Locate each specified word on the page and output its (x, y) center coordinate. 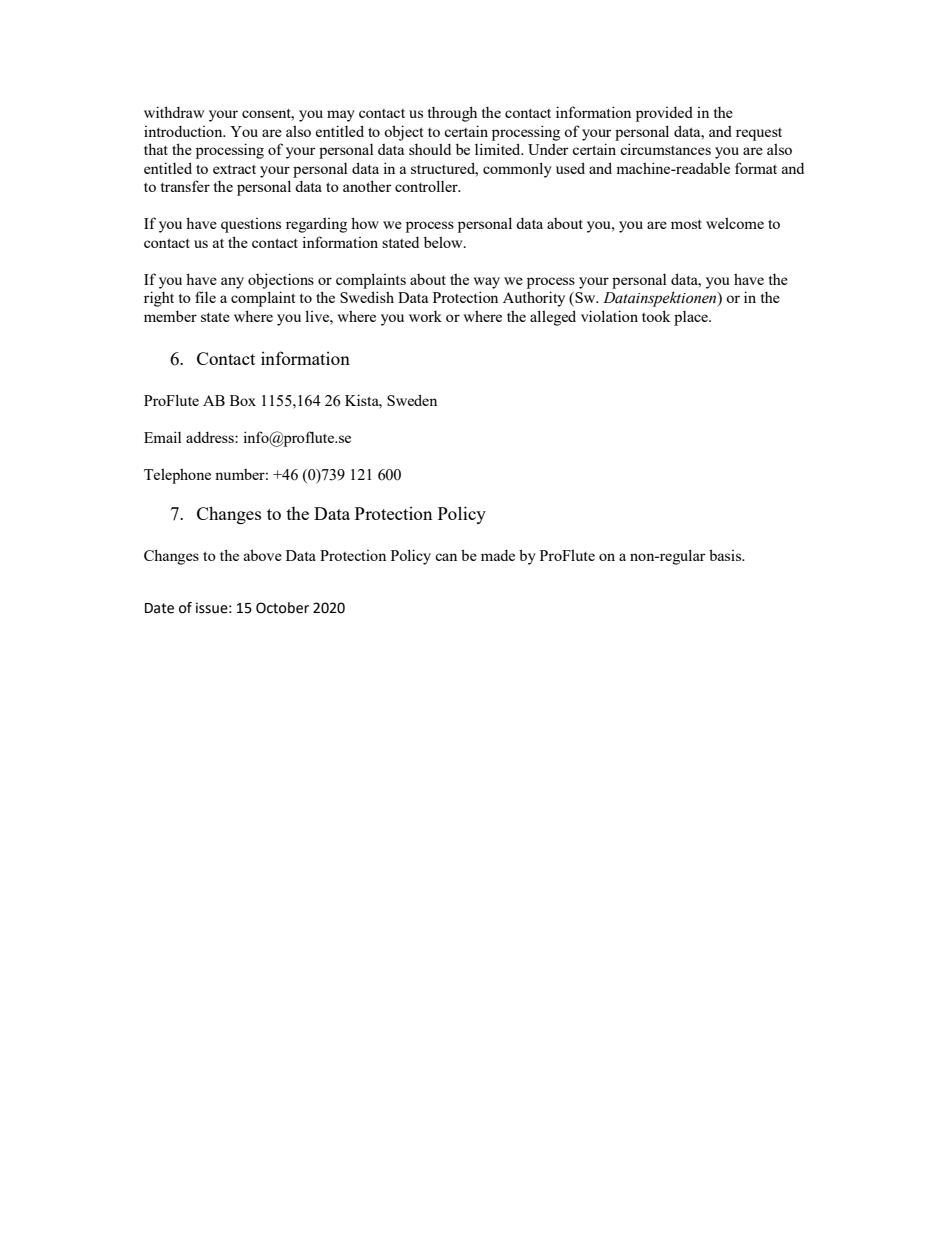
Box (243, 400)
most (686, 224)
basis (726, 555)
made (498, 555)
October (282, 608)
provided (664, 114)
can (446, 557)
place (692, 318)
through (452, 114)
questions (251, 225)
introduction (184, 131)
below (444, 242)
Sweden (412, 400)
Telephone (177, 476)
